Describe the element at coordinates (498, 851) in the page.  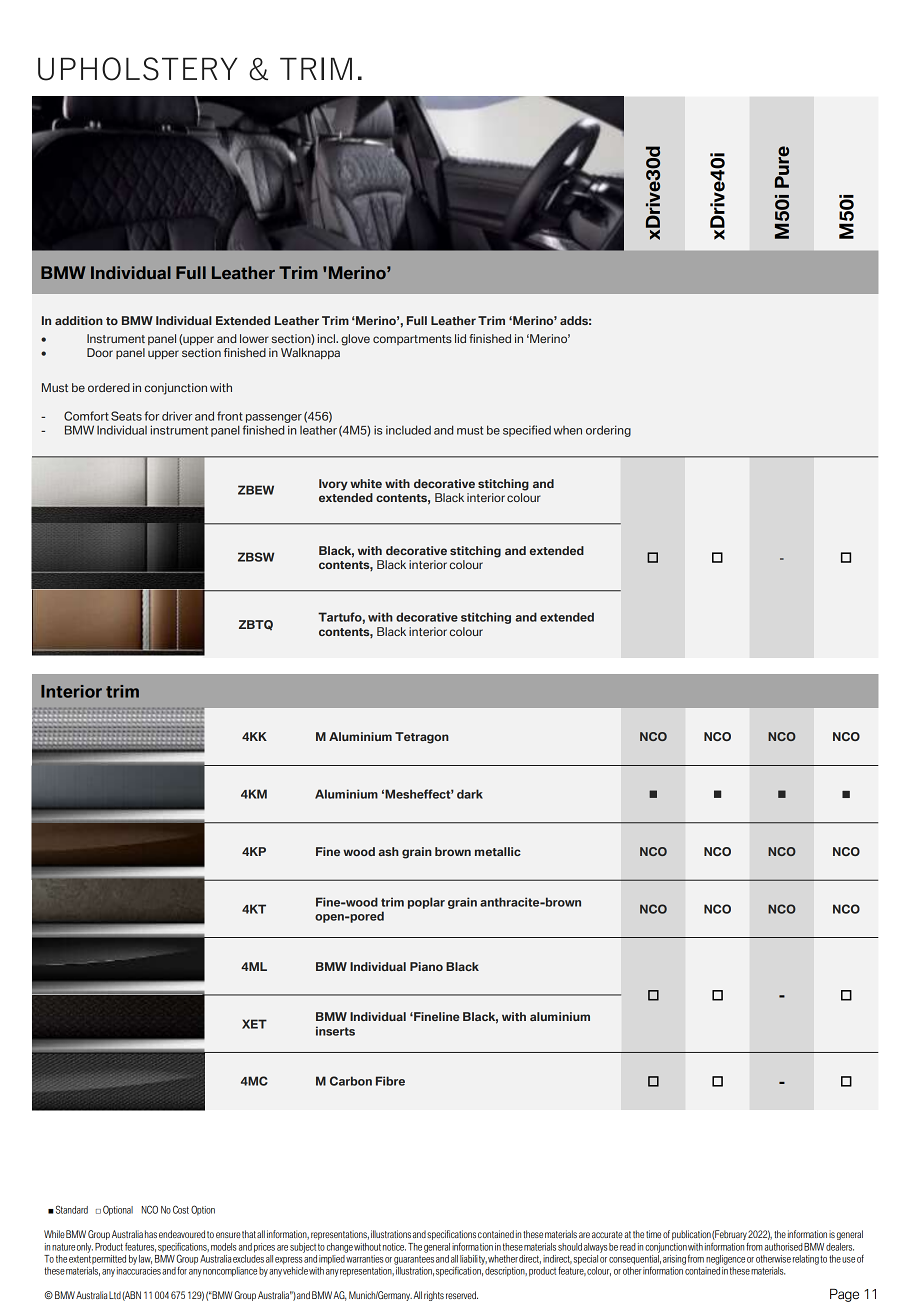
I see `metallic` at that location.
